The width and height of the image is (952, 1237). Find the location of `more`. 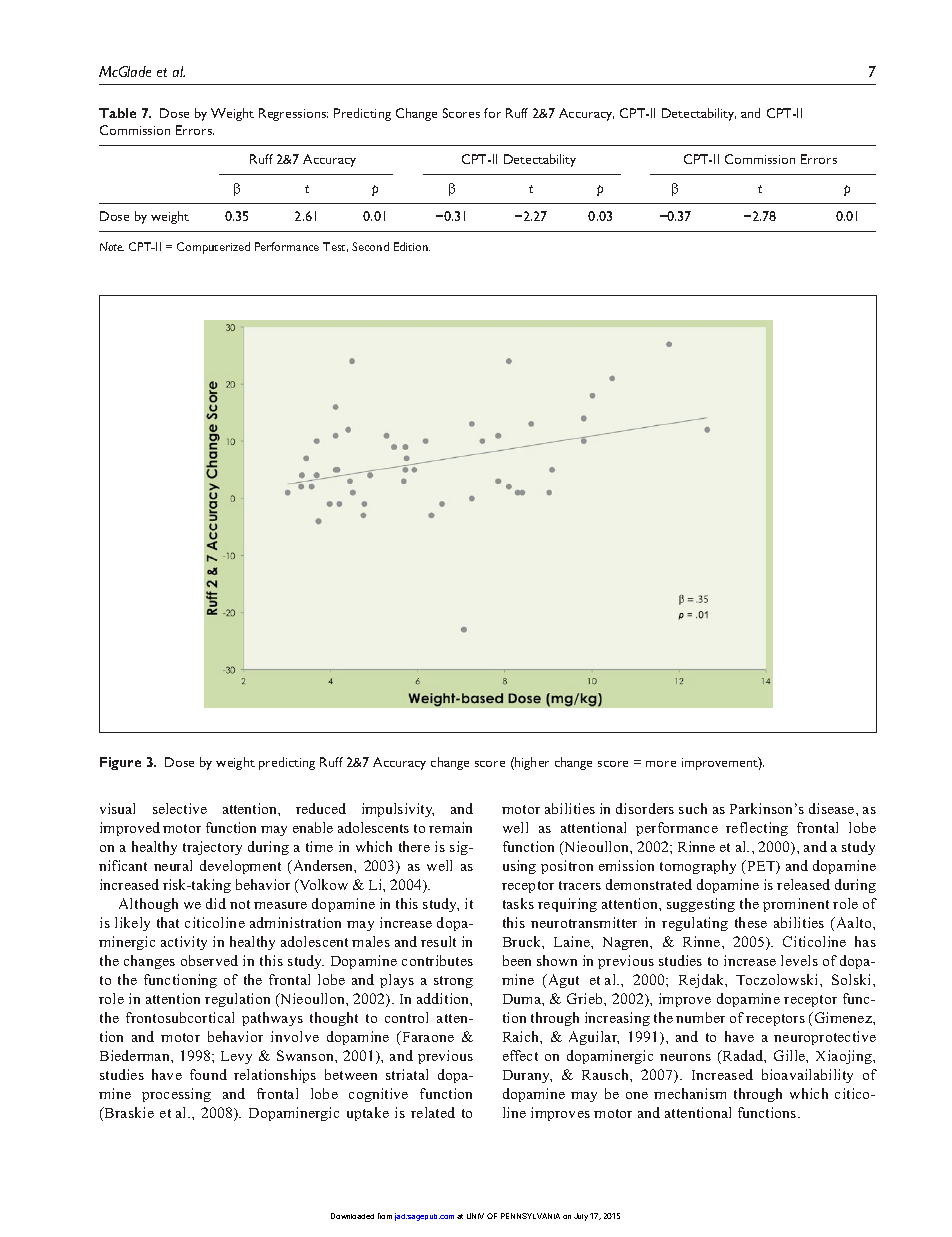

more is located at coordinates (661, 764).
